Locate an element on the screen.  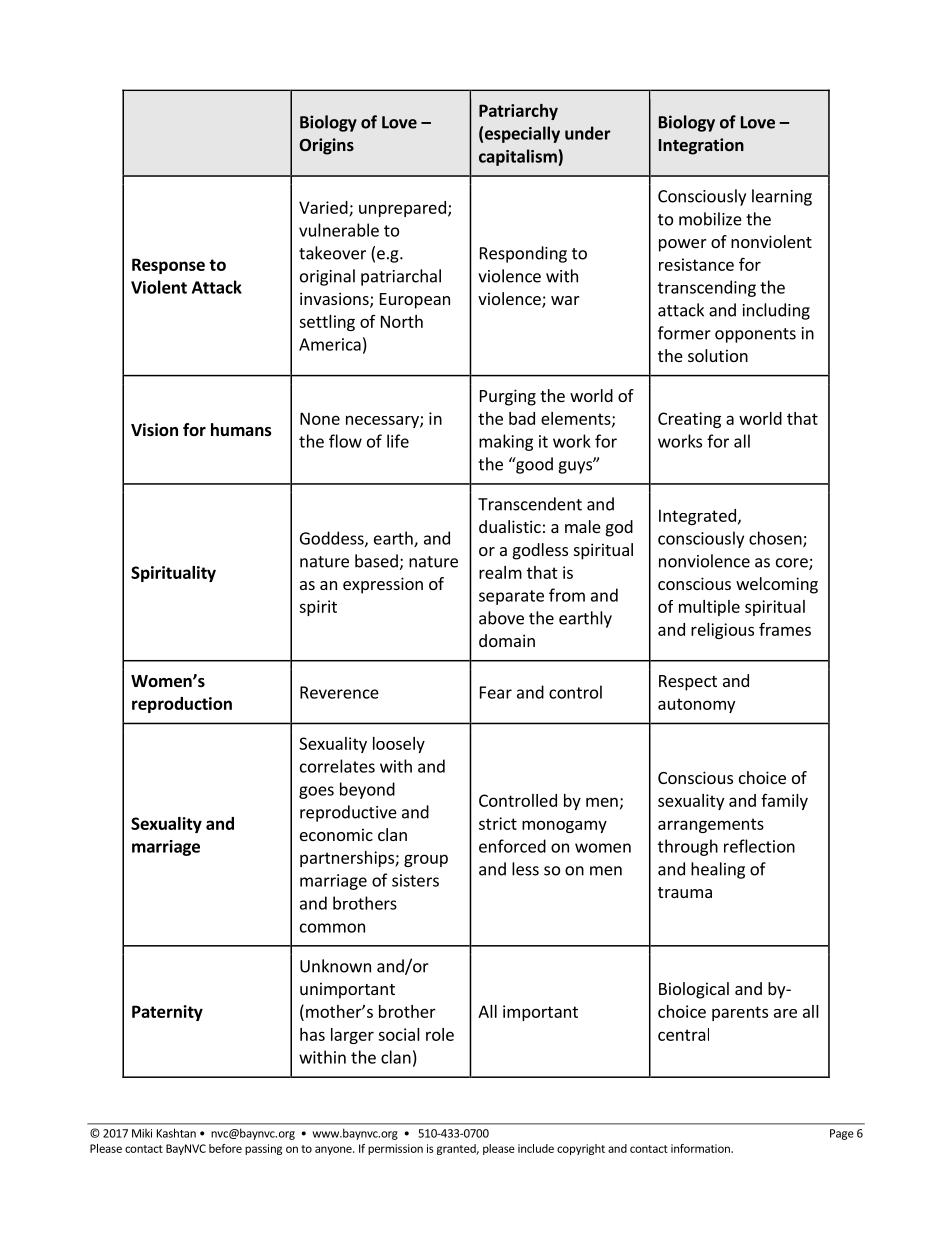
frames is located at coordinates (785, 629).
